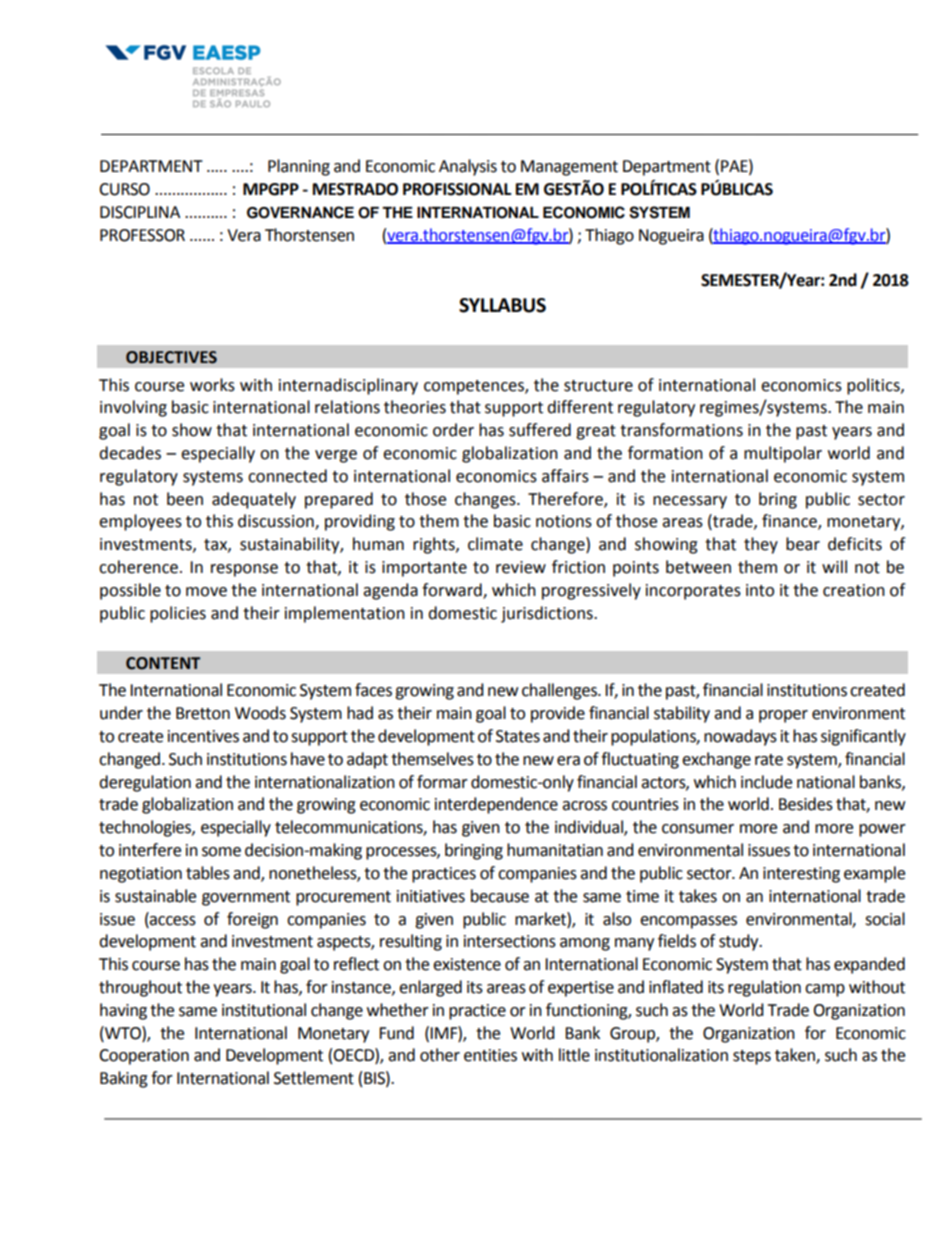 The height and width of the screenshot is (1233, 952). What do you see at coordinates (518, 736) in the screenshot?
I see `States` at bounding box center [518, 736].
